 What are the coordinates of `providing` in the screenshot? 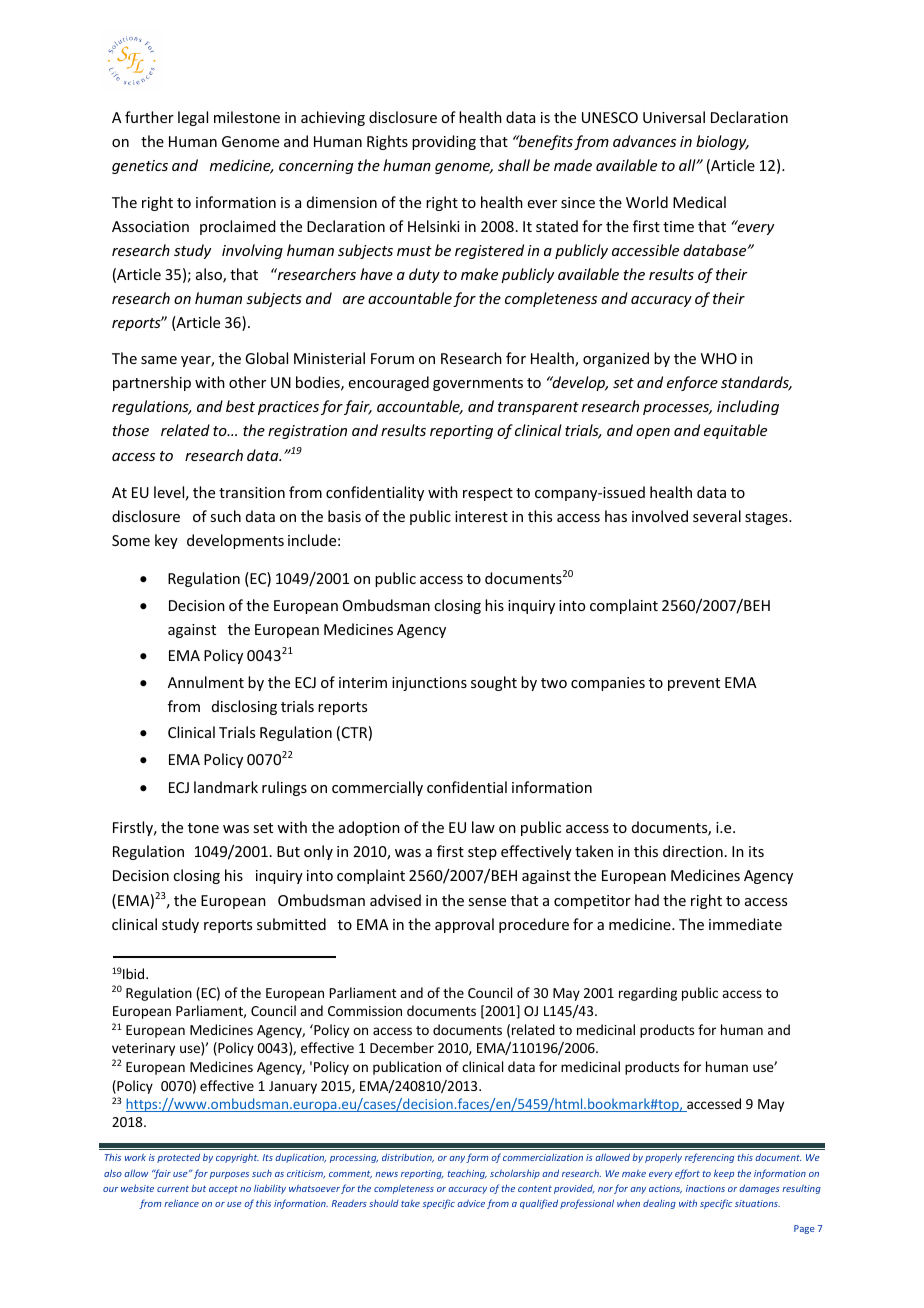 It's located at (444, 142).
